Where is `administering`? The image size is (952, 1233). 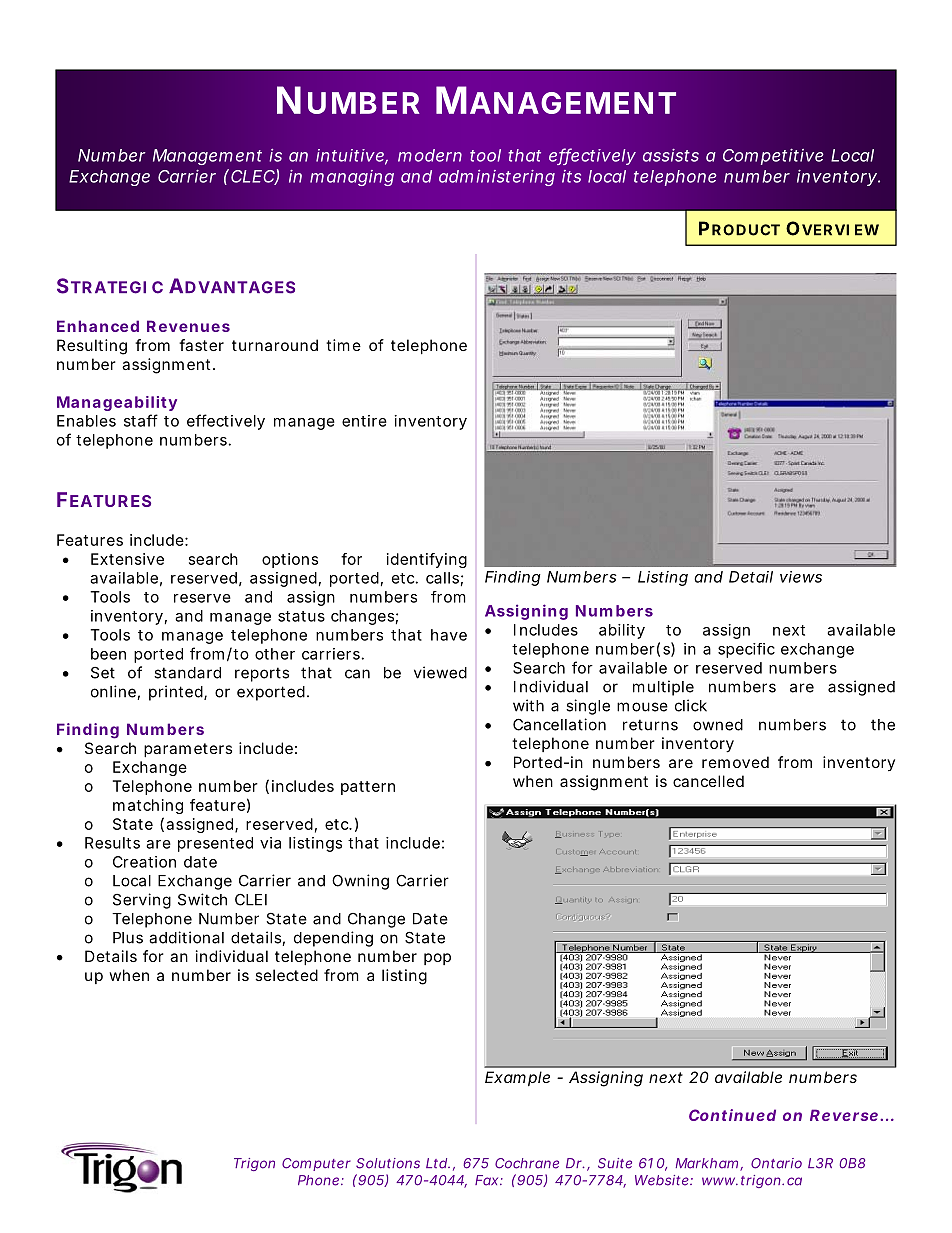 administering is located at coordinates (497, 178).
